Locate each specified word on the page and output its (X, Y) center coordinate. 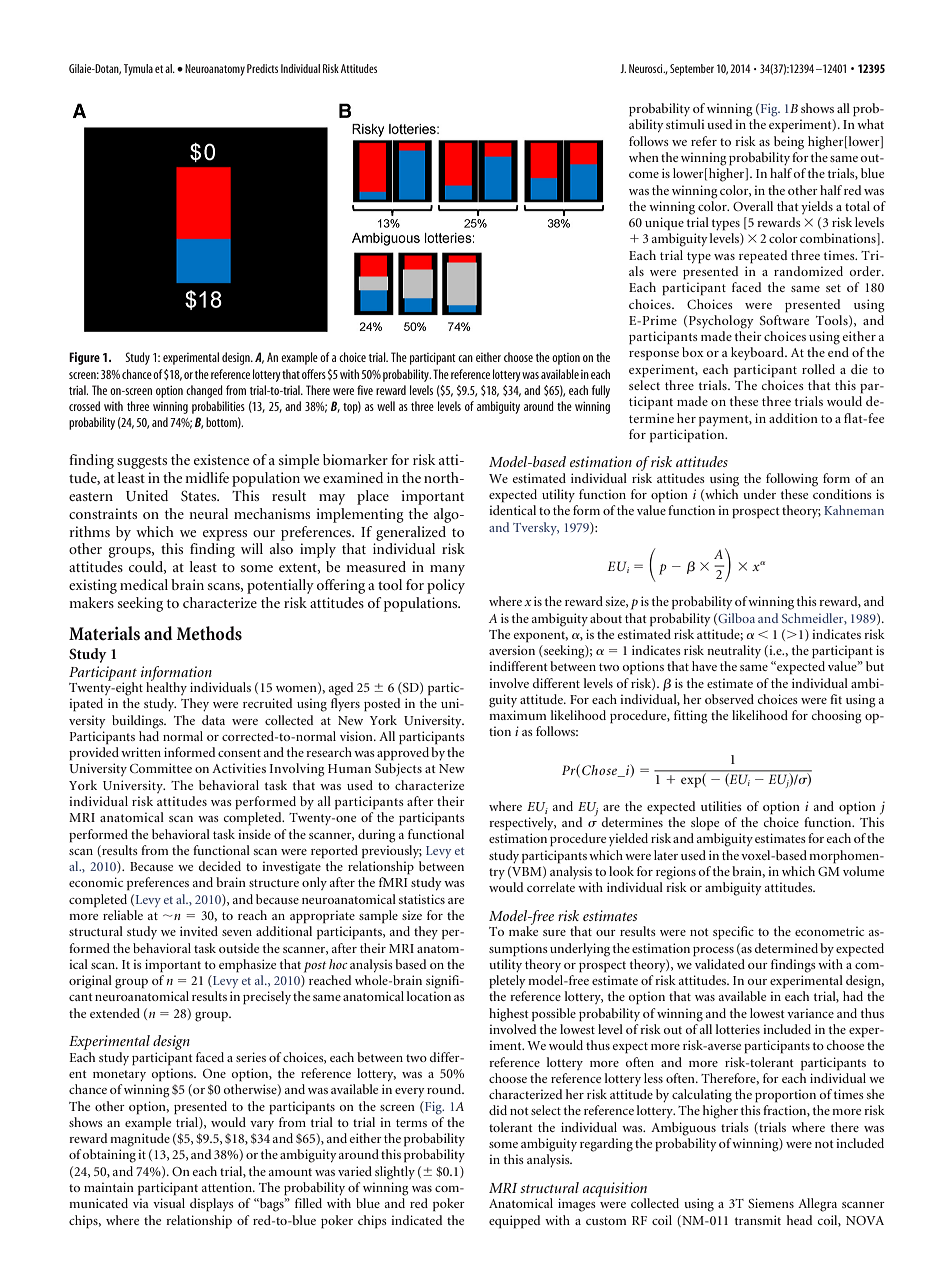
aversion (512, 650)
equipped (515, 1222)
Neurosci (647, 68)
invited (199, 931)
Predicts (262, 68)
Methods (209, 633)
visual (169, 1203)
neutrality (734, 651)
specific (733, 933)
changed (204, 391)
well (386, 406)
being (789, 143)
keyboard (759, 353)
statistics (422, 899)
